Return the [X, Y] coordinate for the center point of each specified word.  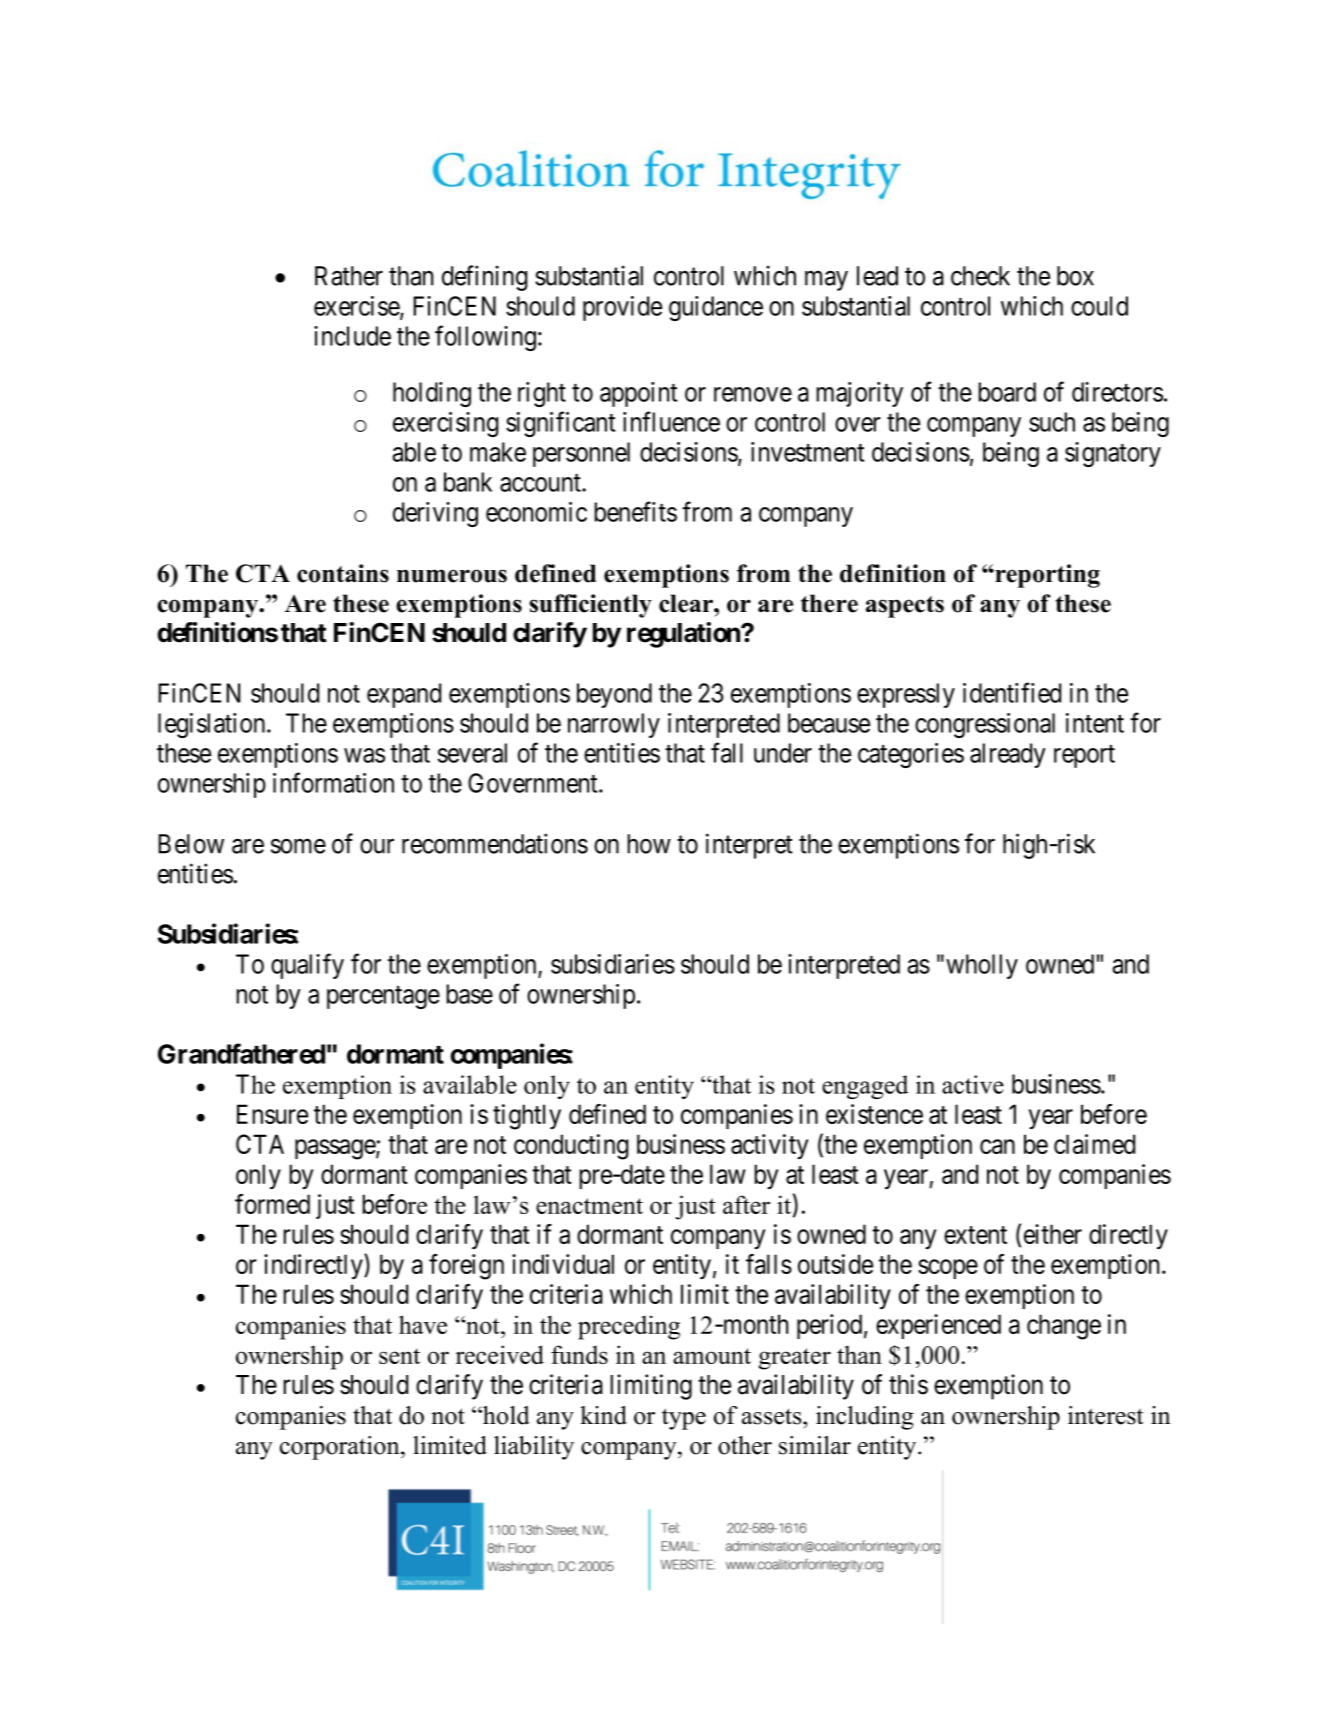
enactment [589, 1206]
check [980, 276]
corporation [341, 1448]
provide [622, 308]
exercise [357, 307]
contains [343, 573]
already [1008, 755]
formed [272, 1204]
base [469, 994]
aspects [905, 607]
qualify [307, 966]
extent [975, 1235]
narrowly [614, 725]
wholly [982, 966]
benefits [635, 511]
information [333, 782]
